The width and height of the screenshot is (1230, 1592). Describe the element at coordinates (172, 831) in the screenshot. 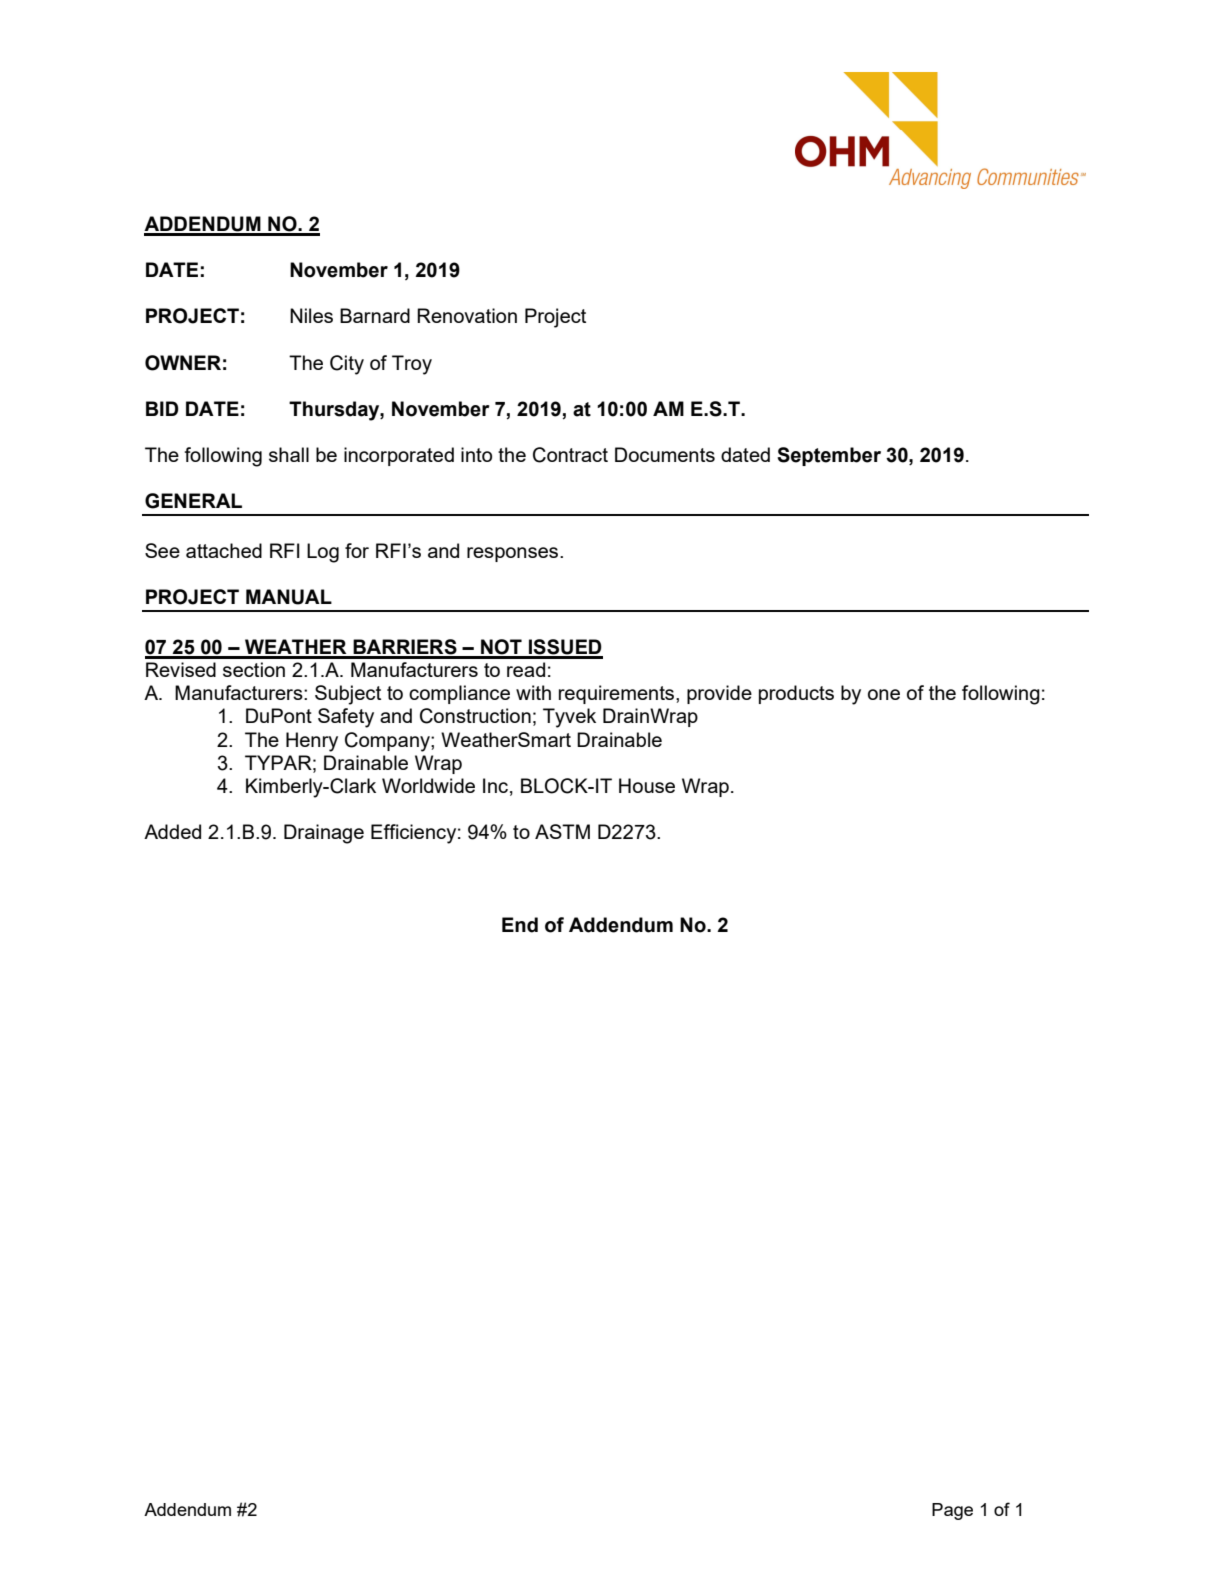

I see `Added` at that location.
